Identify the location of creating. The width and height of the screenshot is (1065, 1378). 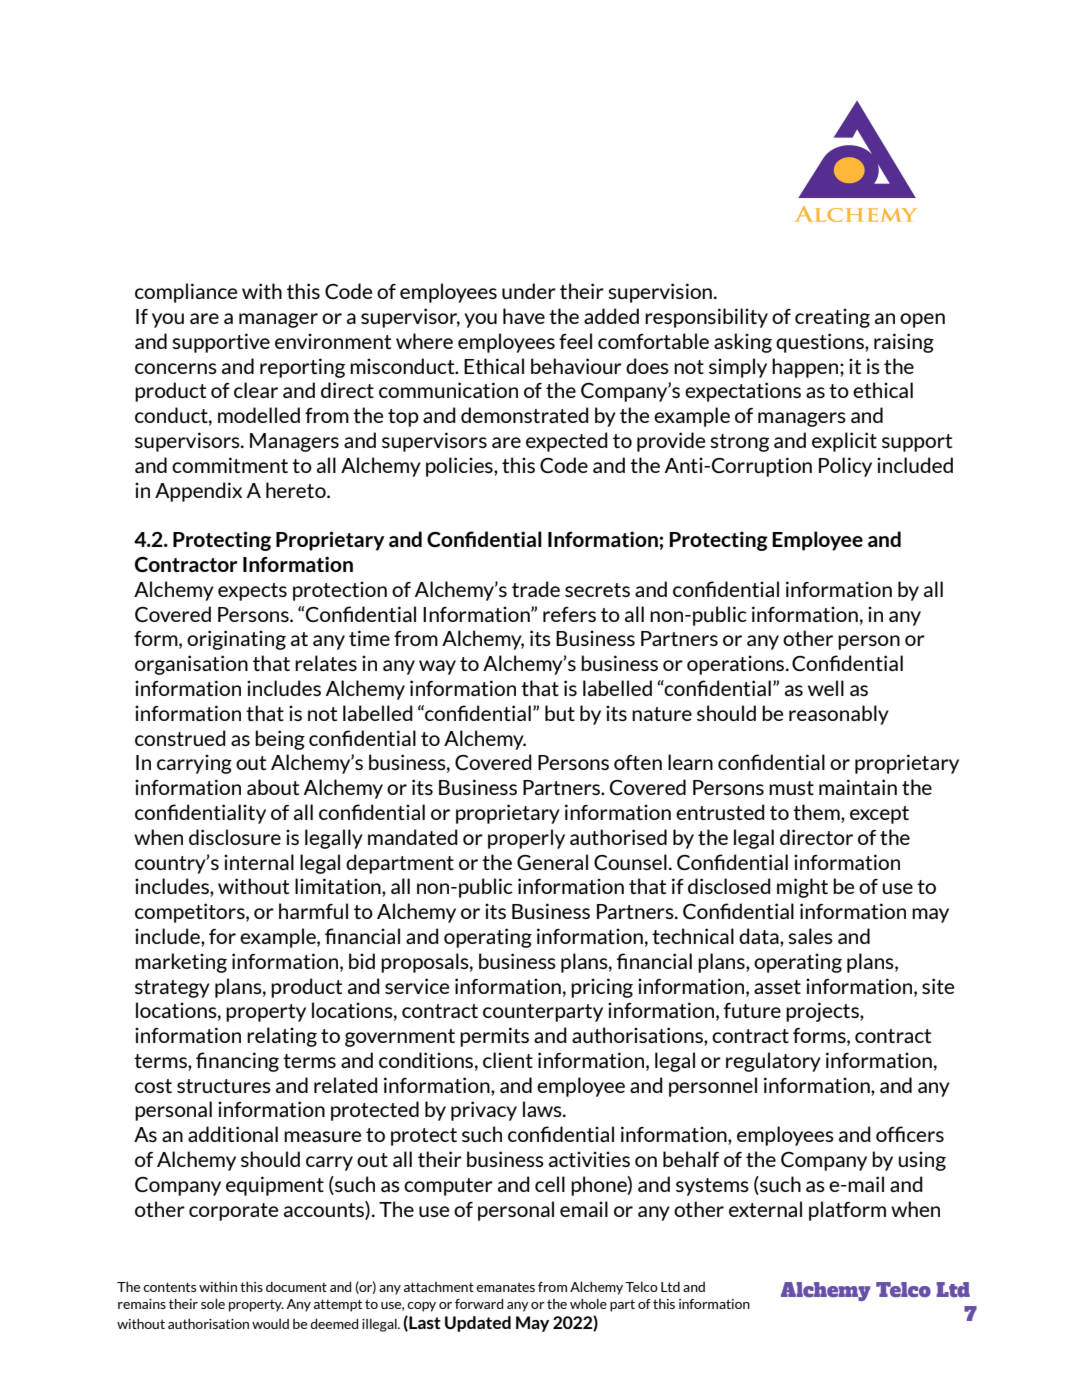
(832, 318).
